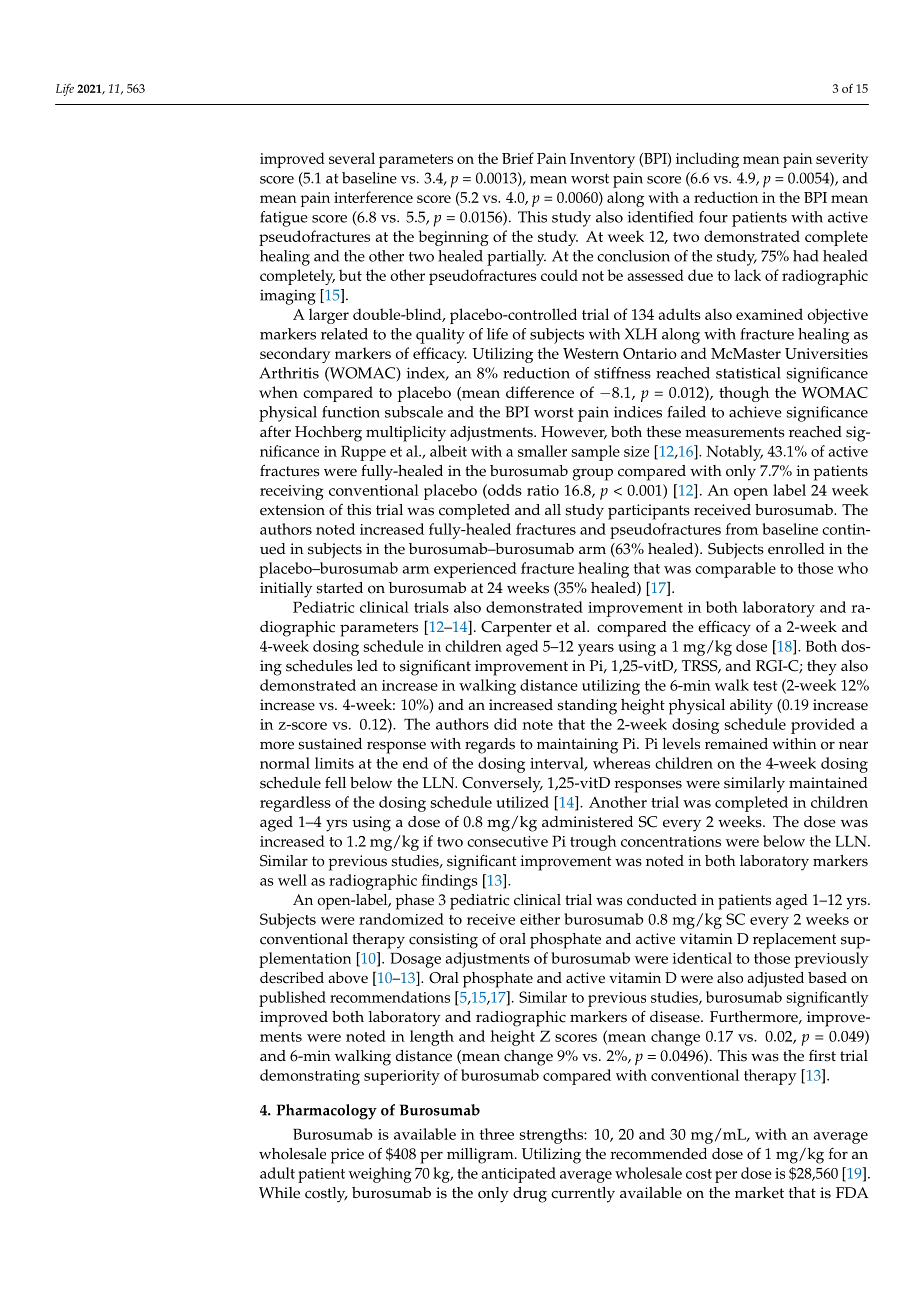 The height and width of the page is (1308, 924). I want to click on Inventory, so click(602, 160).
